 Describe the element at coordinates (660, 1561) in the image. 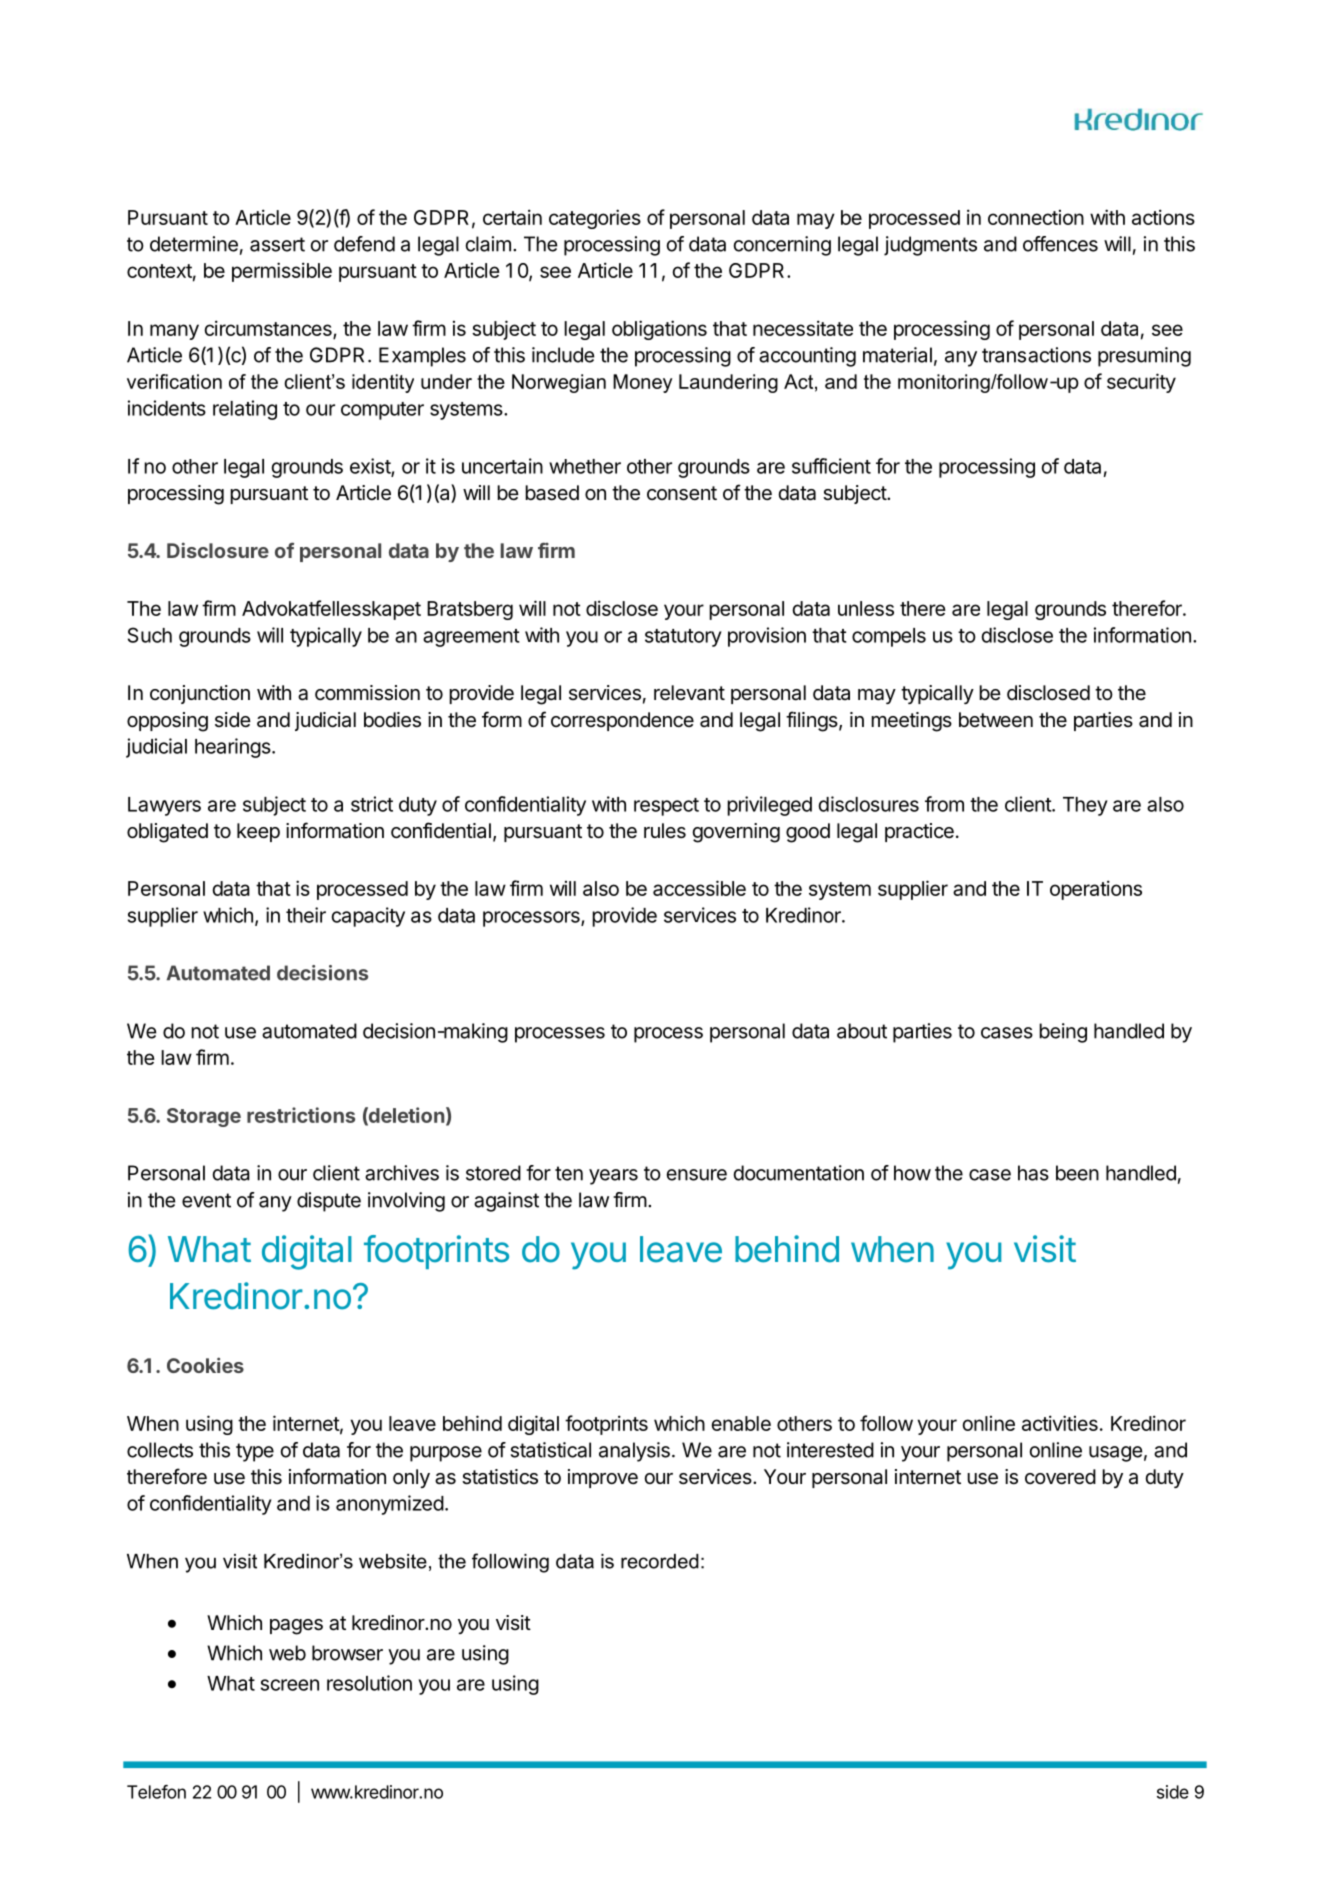

I see `recorded` at that location.
